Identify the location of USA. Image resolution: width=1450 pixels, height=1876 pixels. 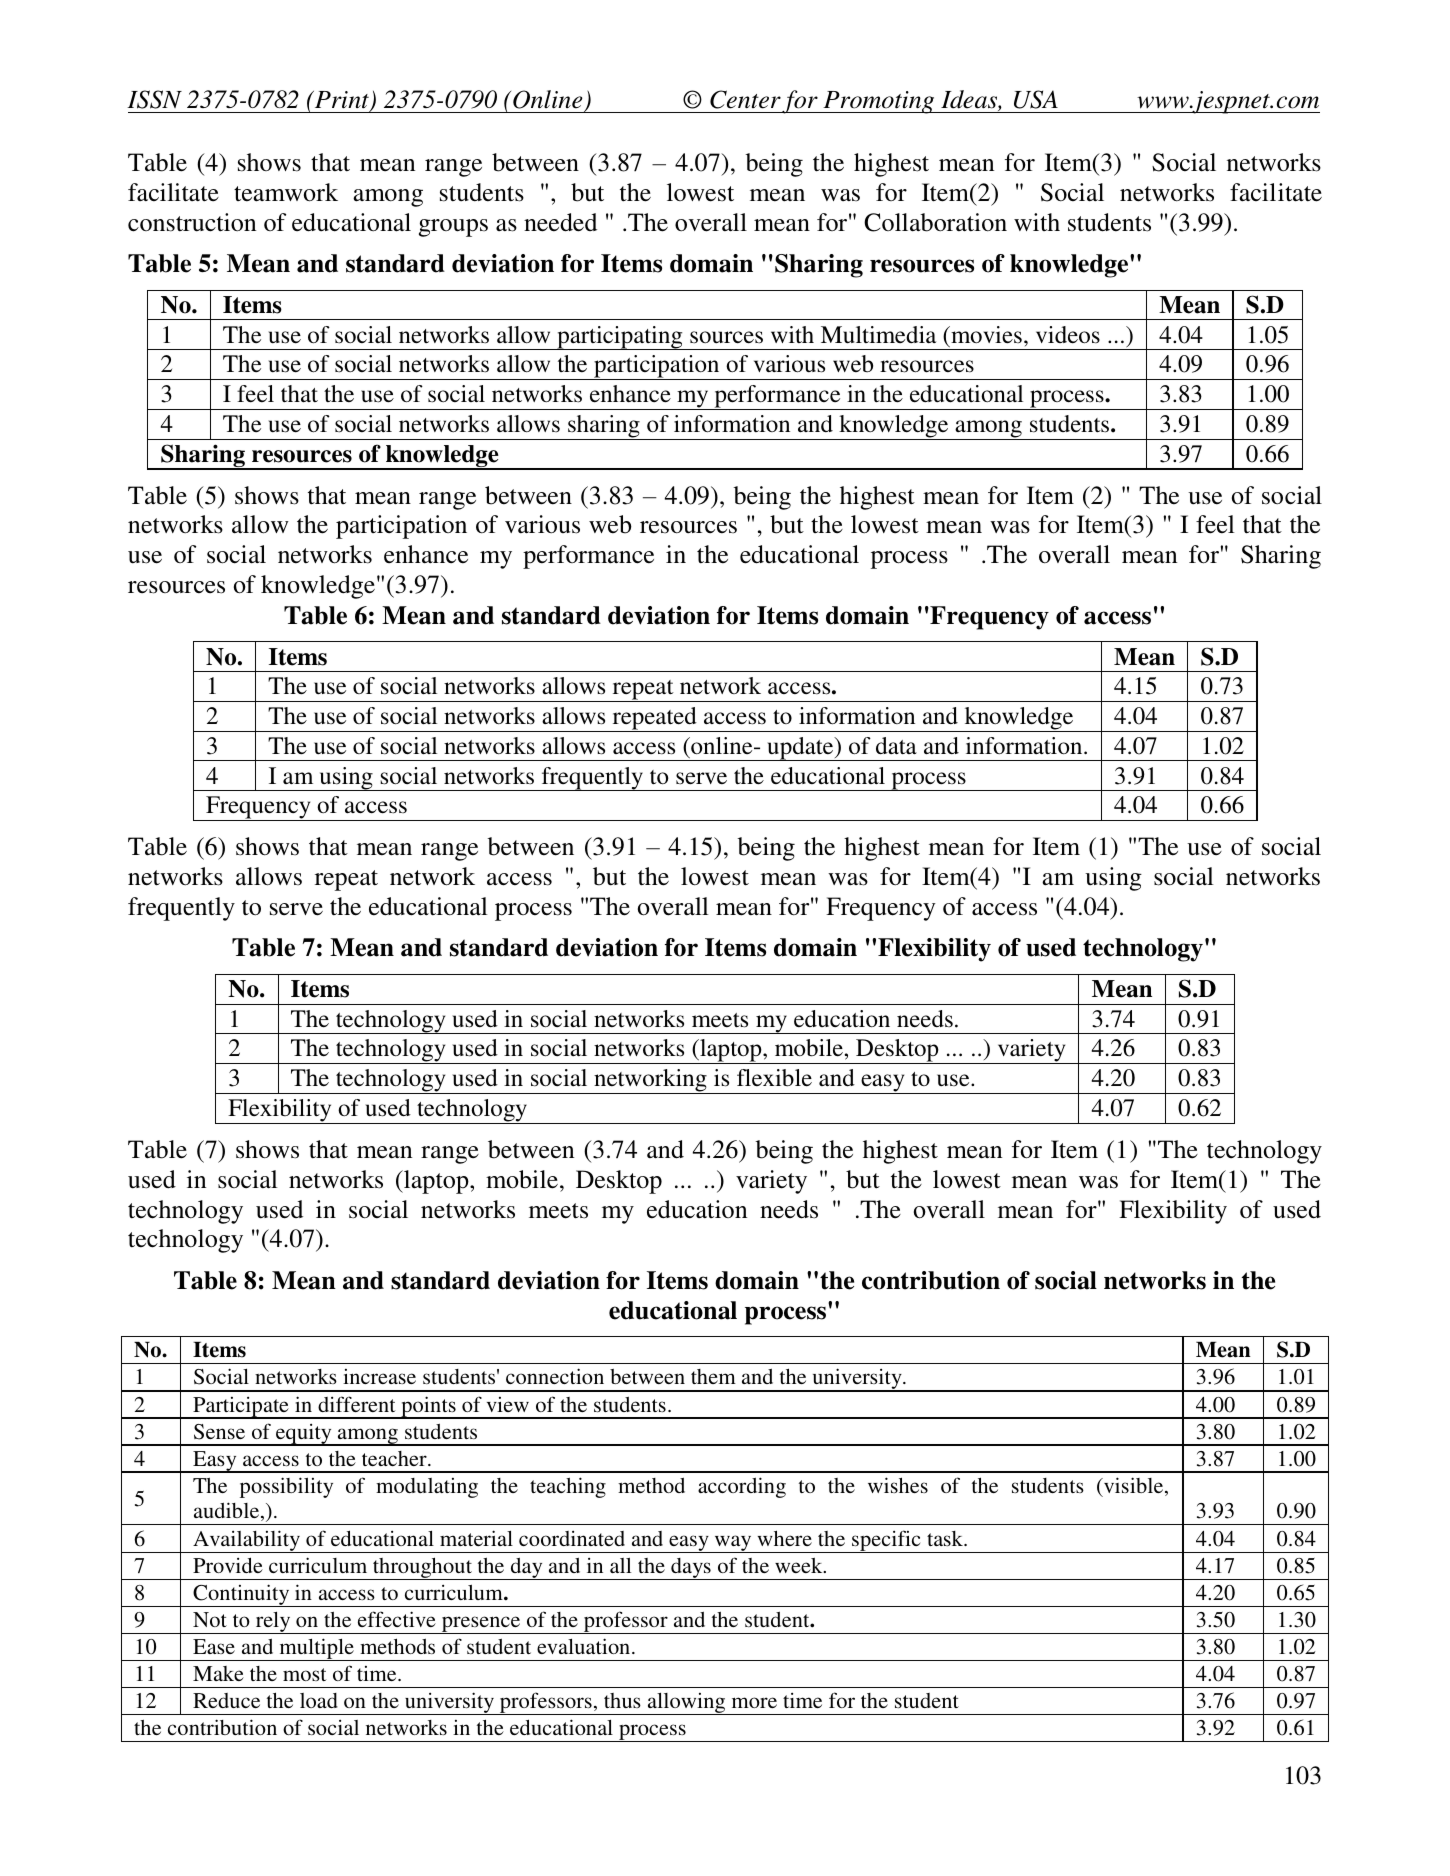
(1036, 99).
